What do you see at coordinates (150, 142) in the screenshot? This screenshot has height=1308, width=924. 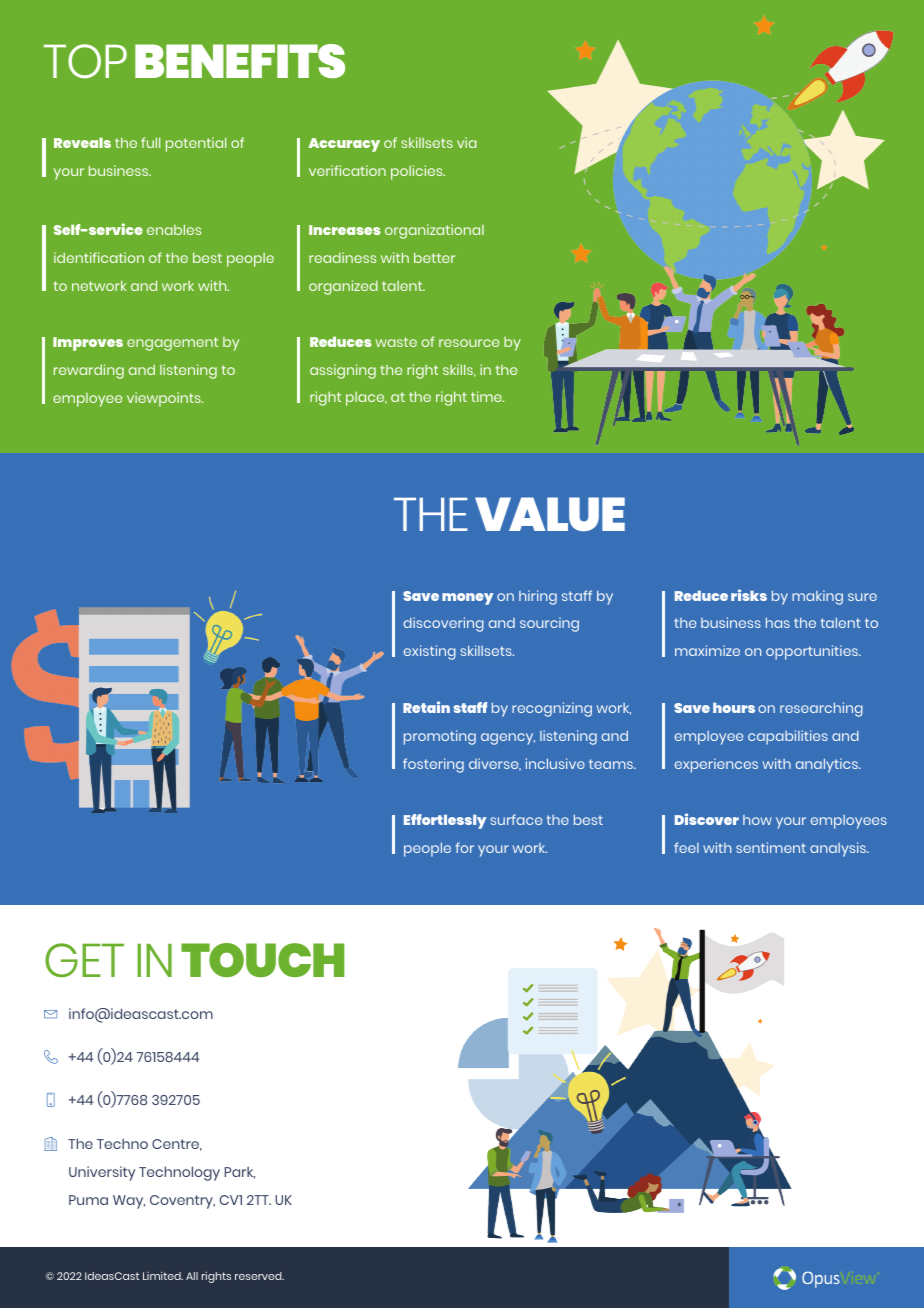 I see `full` at bounding box center [150, 142].
